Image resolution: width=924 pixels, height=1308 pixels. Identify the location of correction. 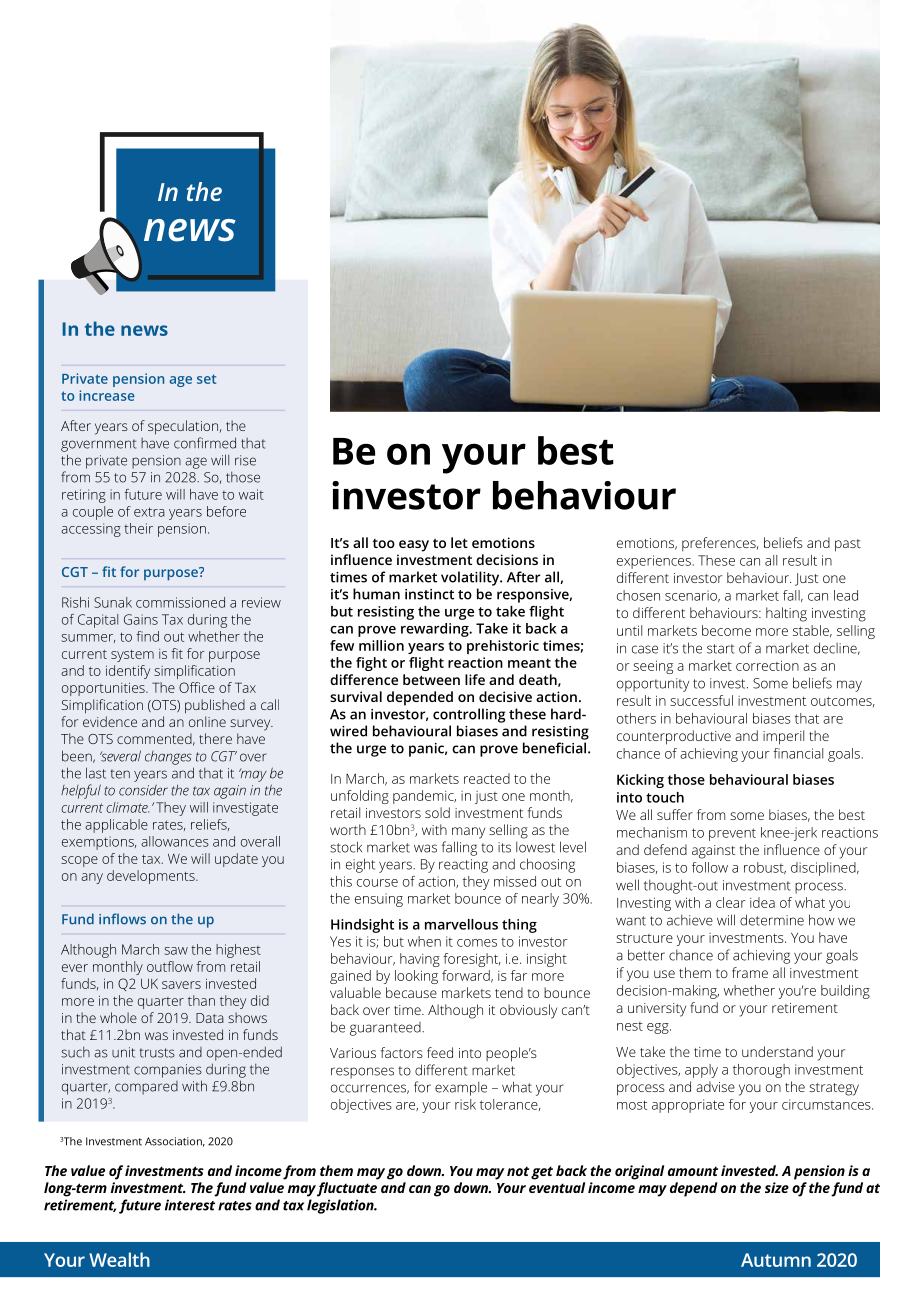
(767, 665).
